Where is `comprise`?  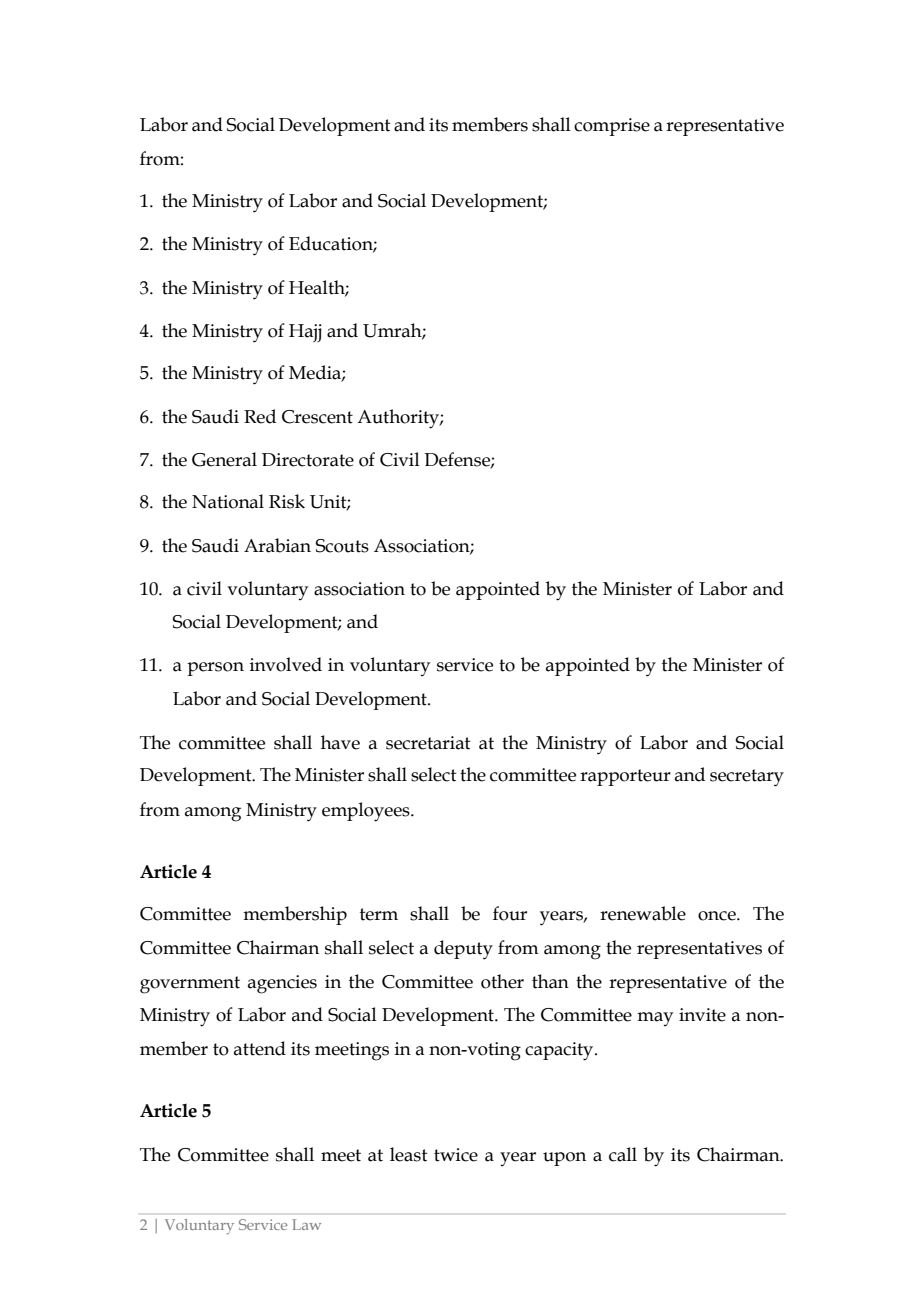
comprise is located at coordinates (612, 127).
